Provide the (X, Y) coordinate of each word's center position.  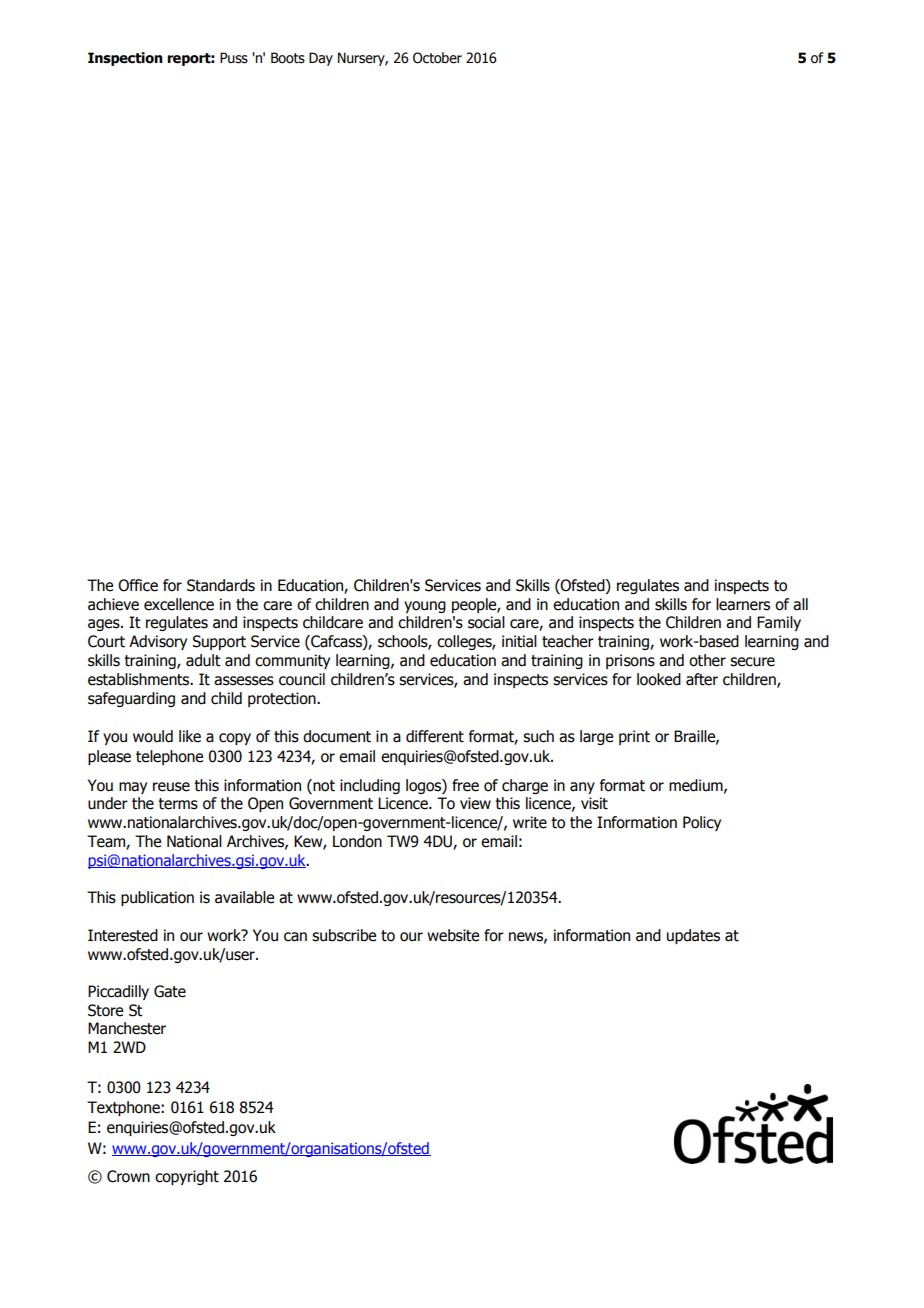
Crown (128, 1176)
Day (321, 59)
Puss (234, 58)
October (437, 58)
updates (693, 936)
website (453, 935)
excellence (179, 604)
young (425, 607)
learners (743, 604)
